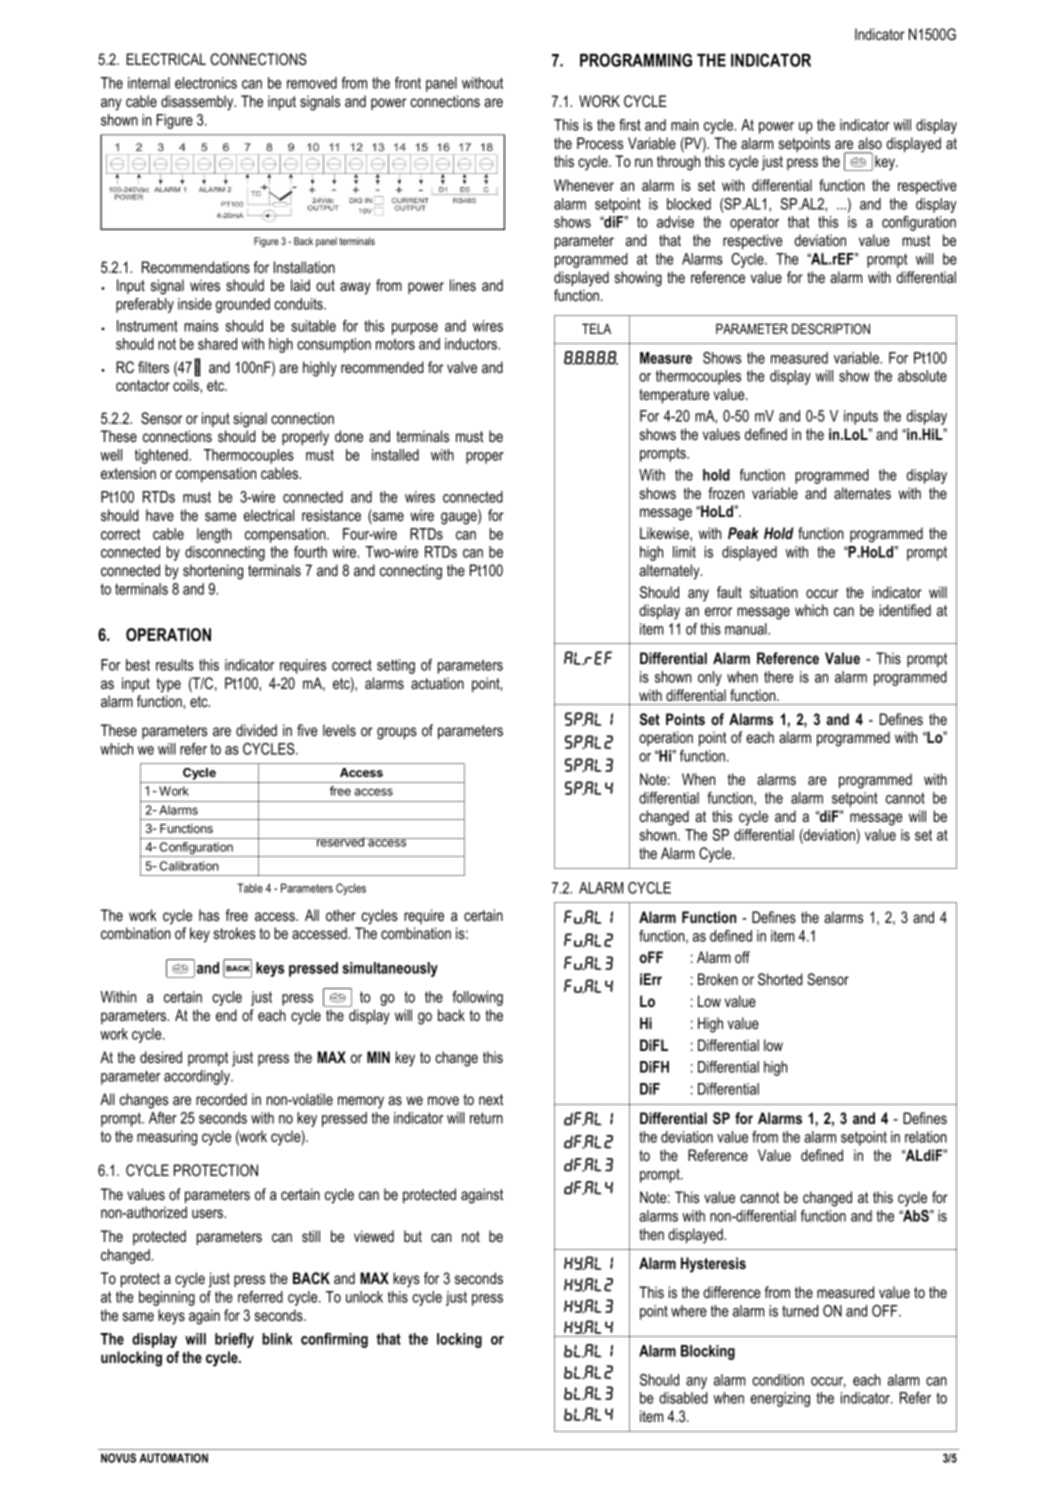 The height and width of the screenshot is (1496, 1057). Describe the element at coordinates (683, 1398) in the screenshot. I see `disabled` at that location.
